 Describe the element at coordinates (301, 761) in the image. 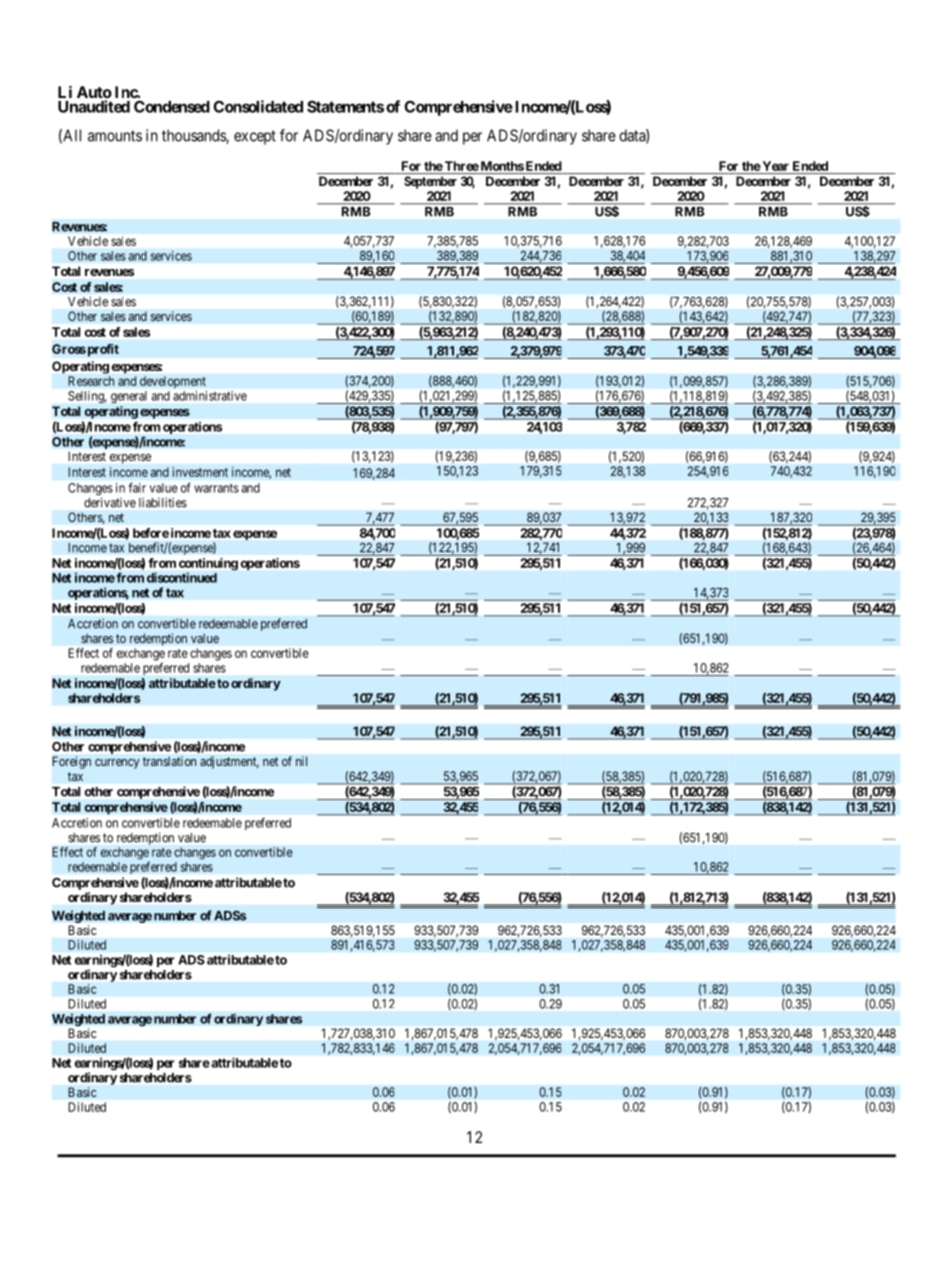

I see `nil` at that location.
